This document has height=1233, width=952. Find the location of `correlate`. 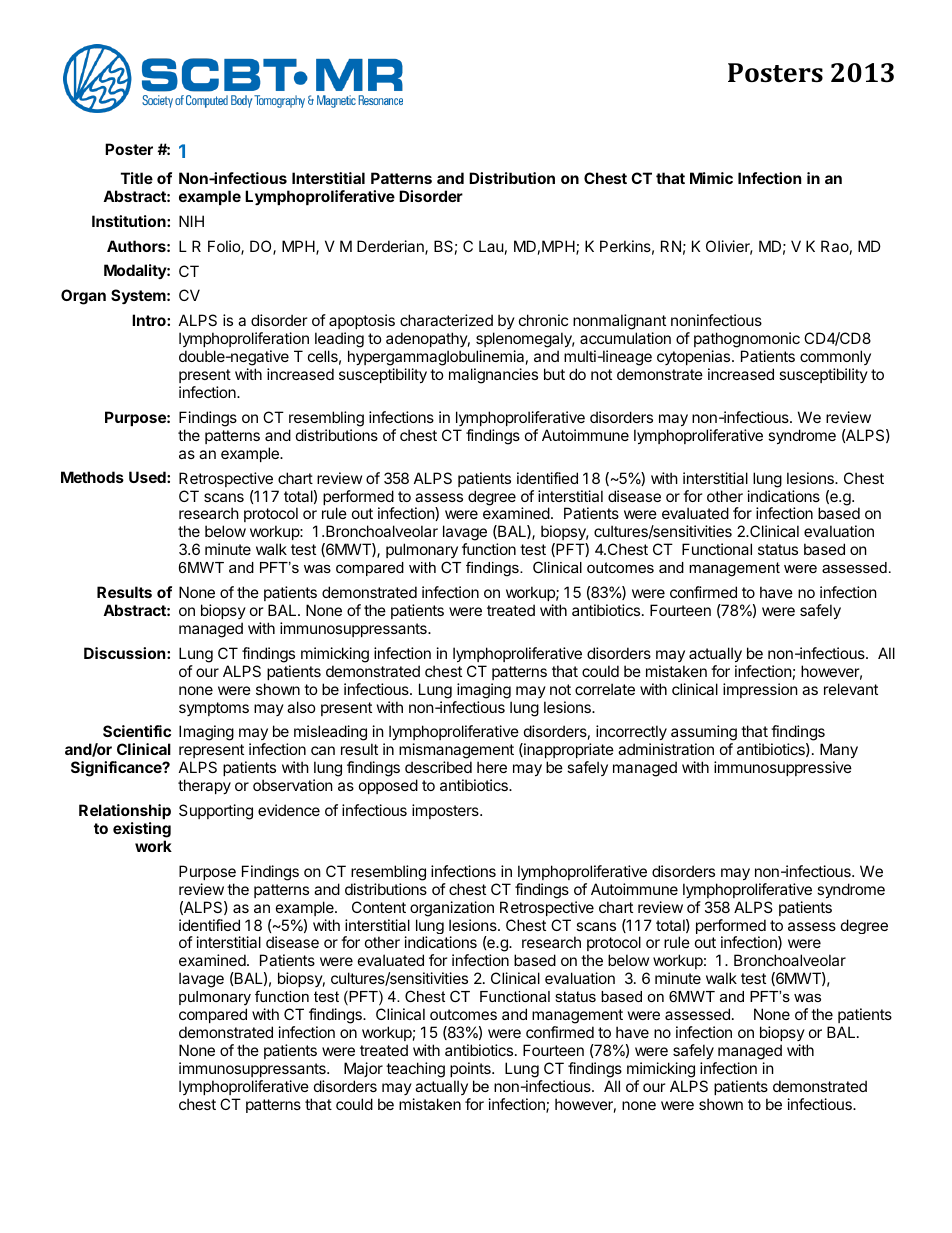

correlate is located at coordinates (605, 689).
